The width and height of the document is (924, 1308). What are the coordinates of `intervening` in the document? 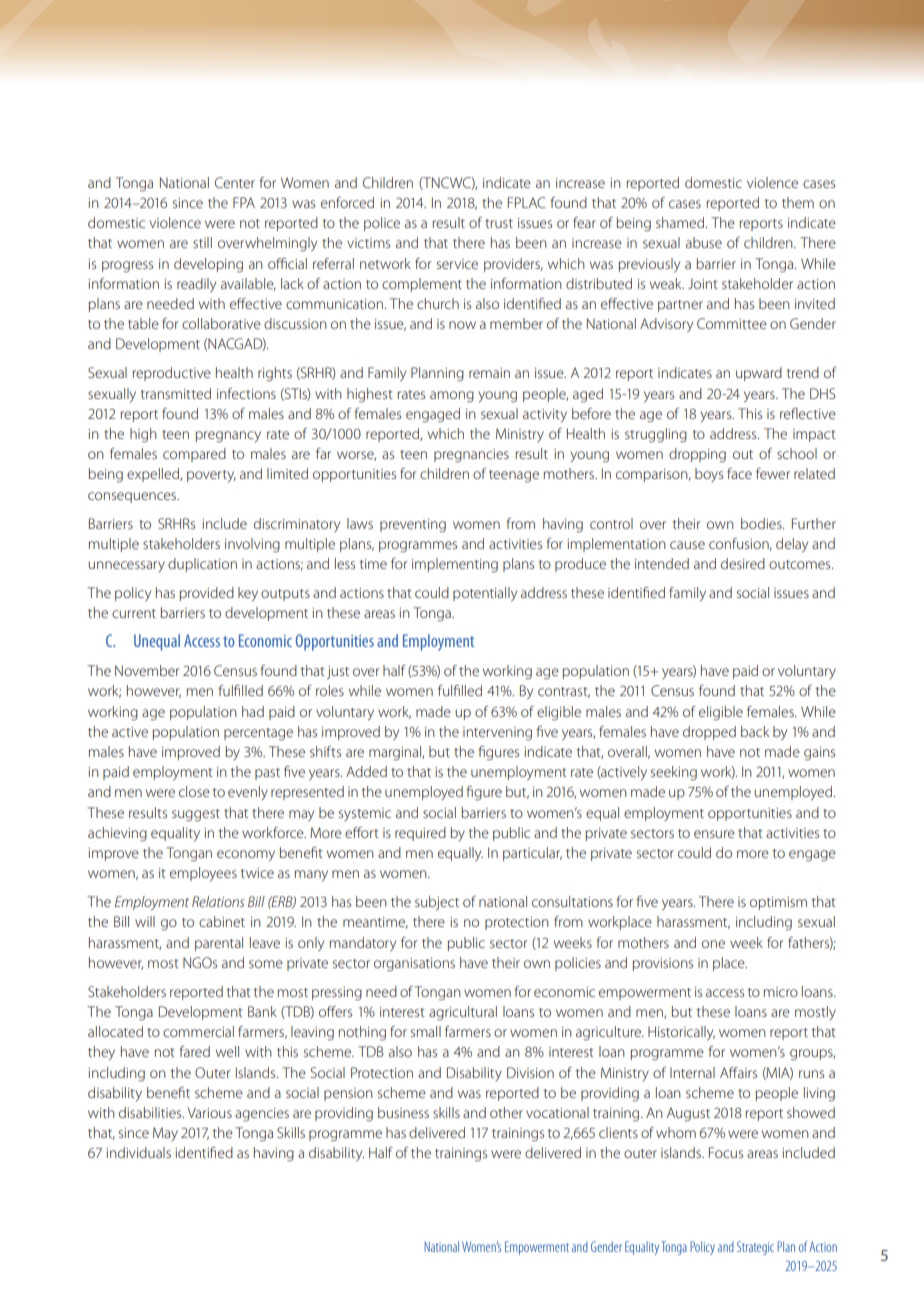 It's located at (497, 734).
